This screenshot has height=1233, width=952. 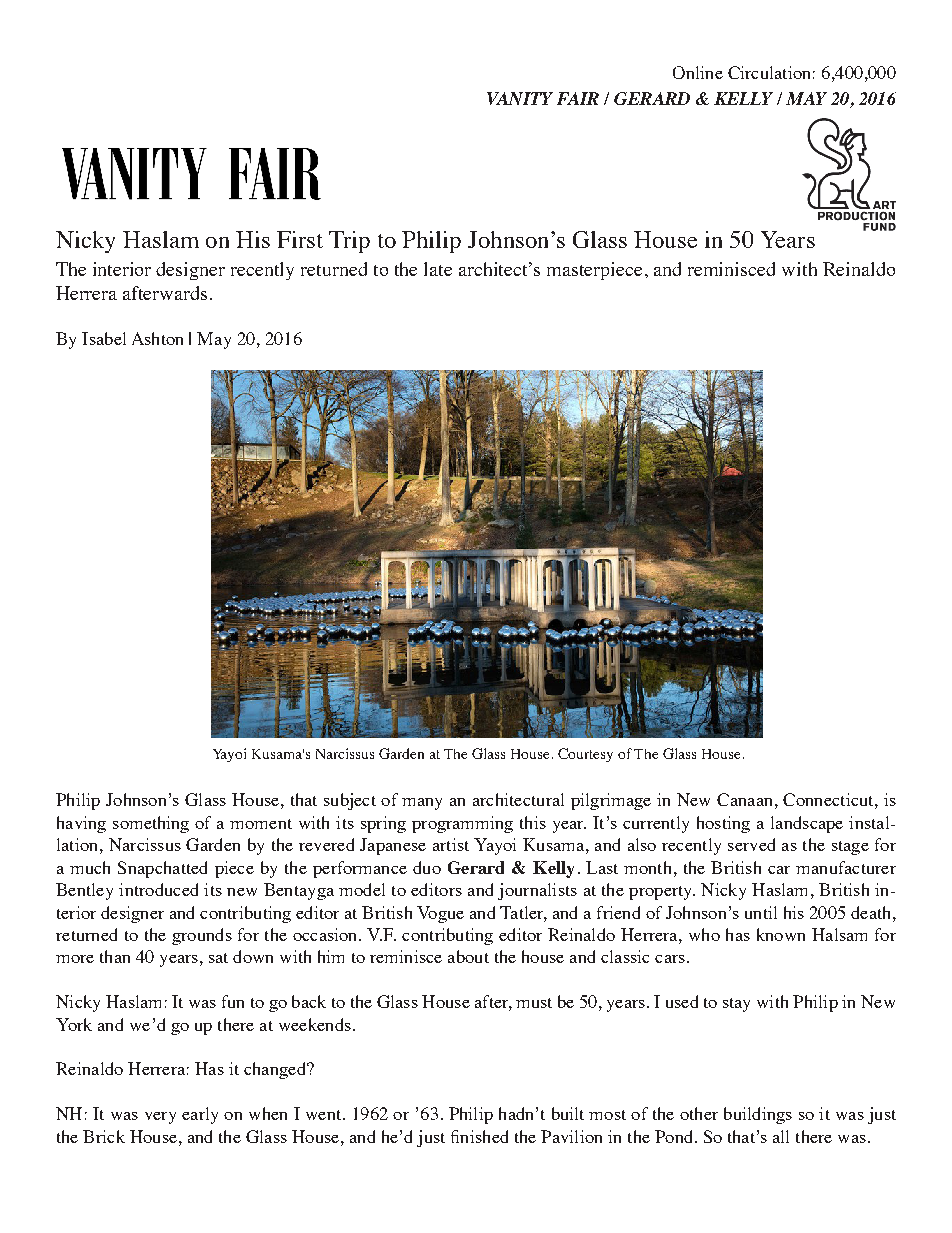 I want to click on Online, so click(x=698, y=72).
